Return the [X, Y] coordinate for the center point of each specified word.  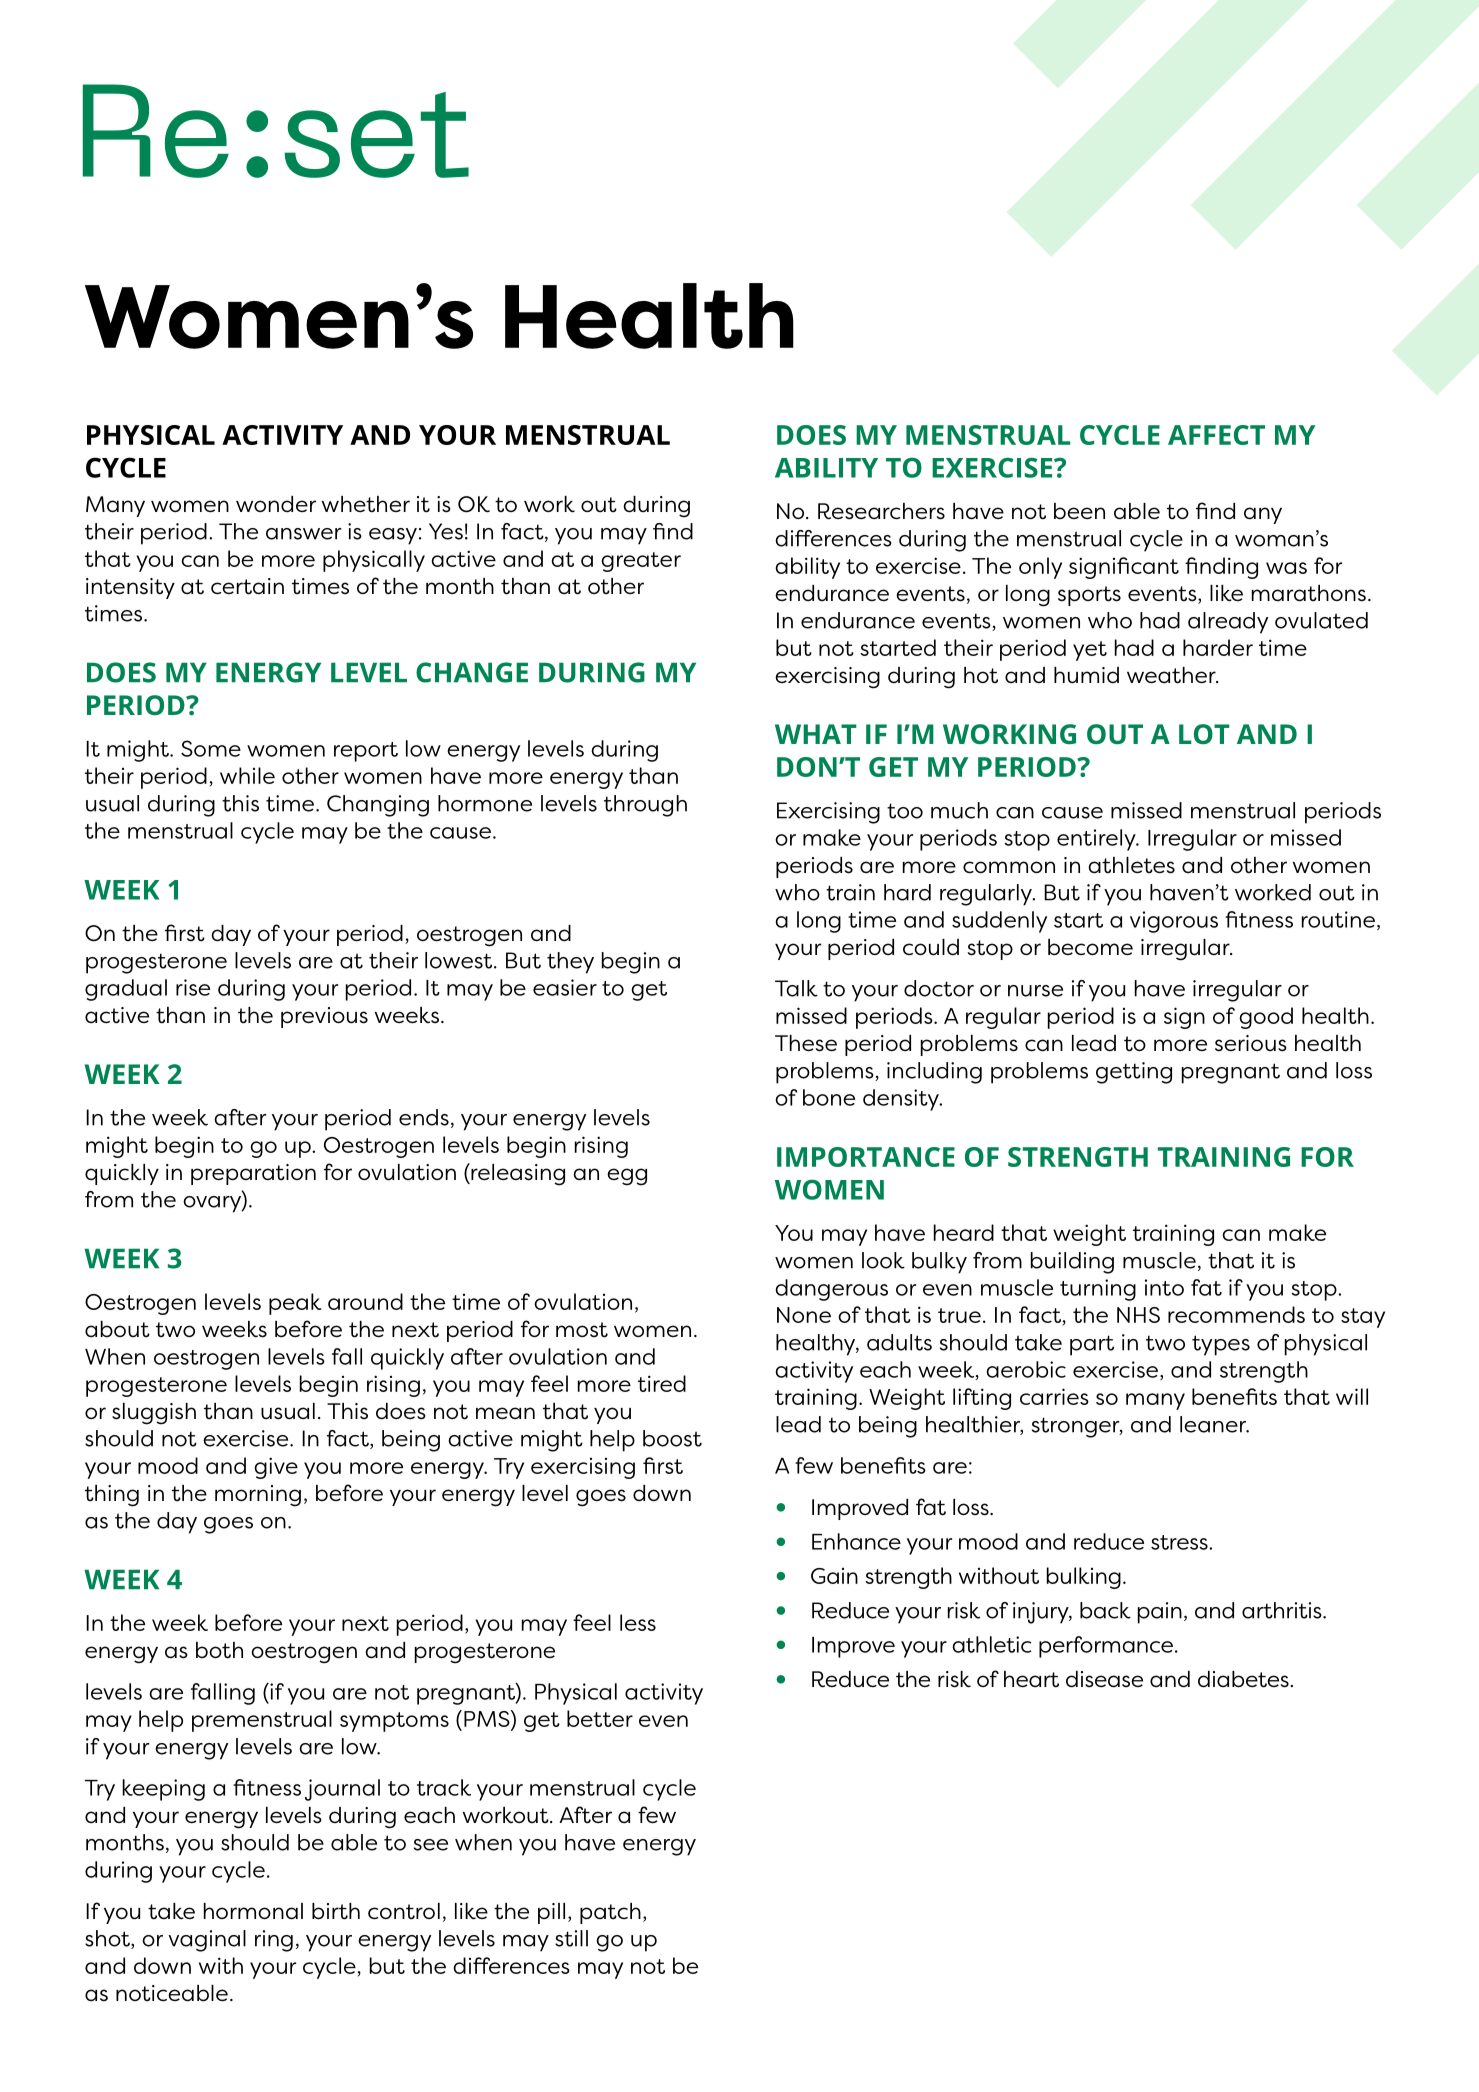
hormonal [253, 1911]
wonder [276, 504]
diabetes [1243, 1679]
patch [610, 1913]
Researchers [881, 511]
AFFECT [1216, 435]
